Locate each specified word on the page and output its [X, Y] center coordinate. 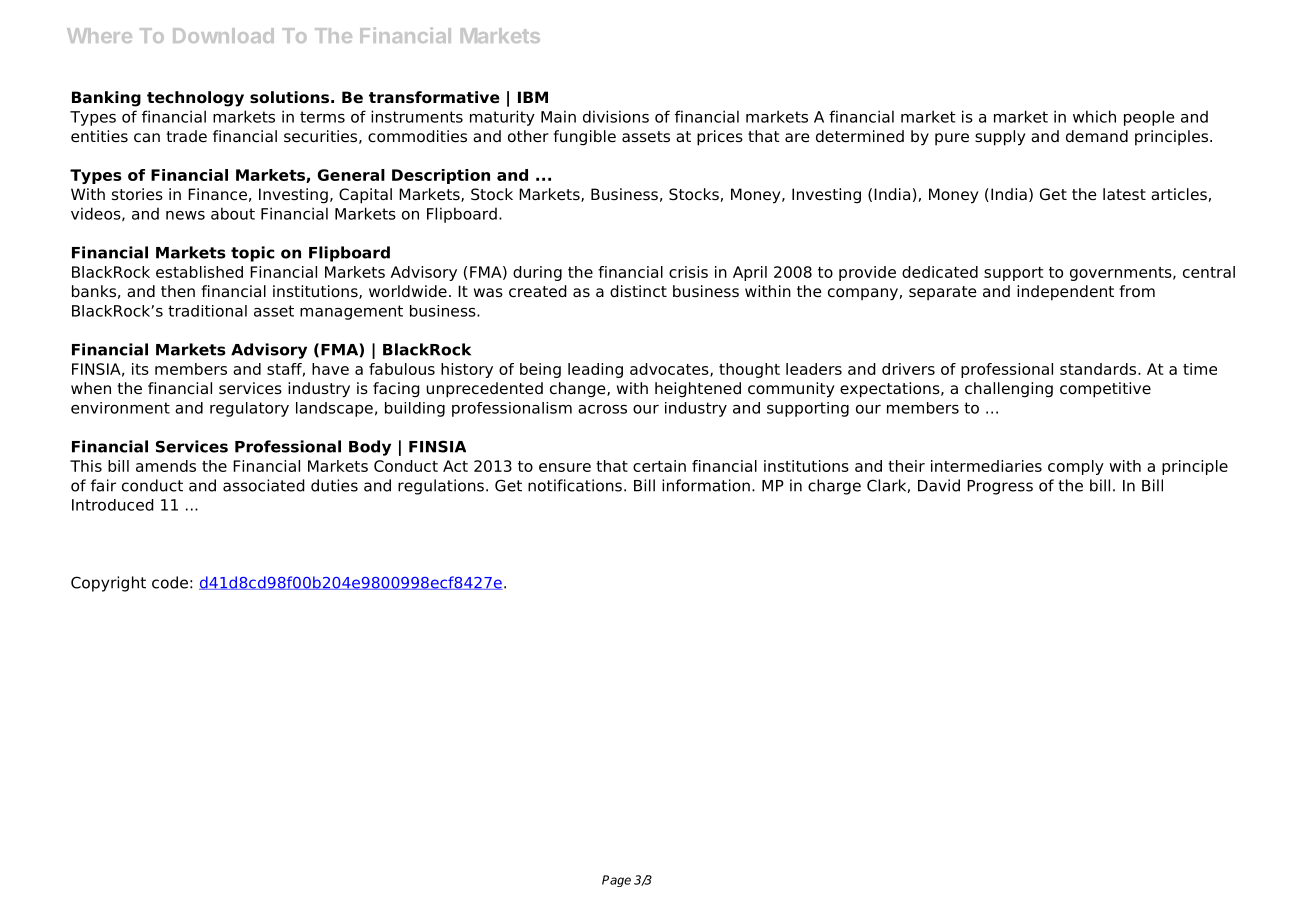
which [1094, 116]
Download [223, 35]
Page [616, 881]
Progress [1000, 487]
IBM [533, 97]
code [170, 582]
